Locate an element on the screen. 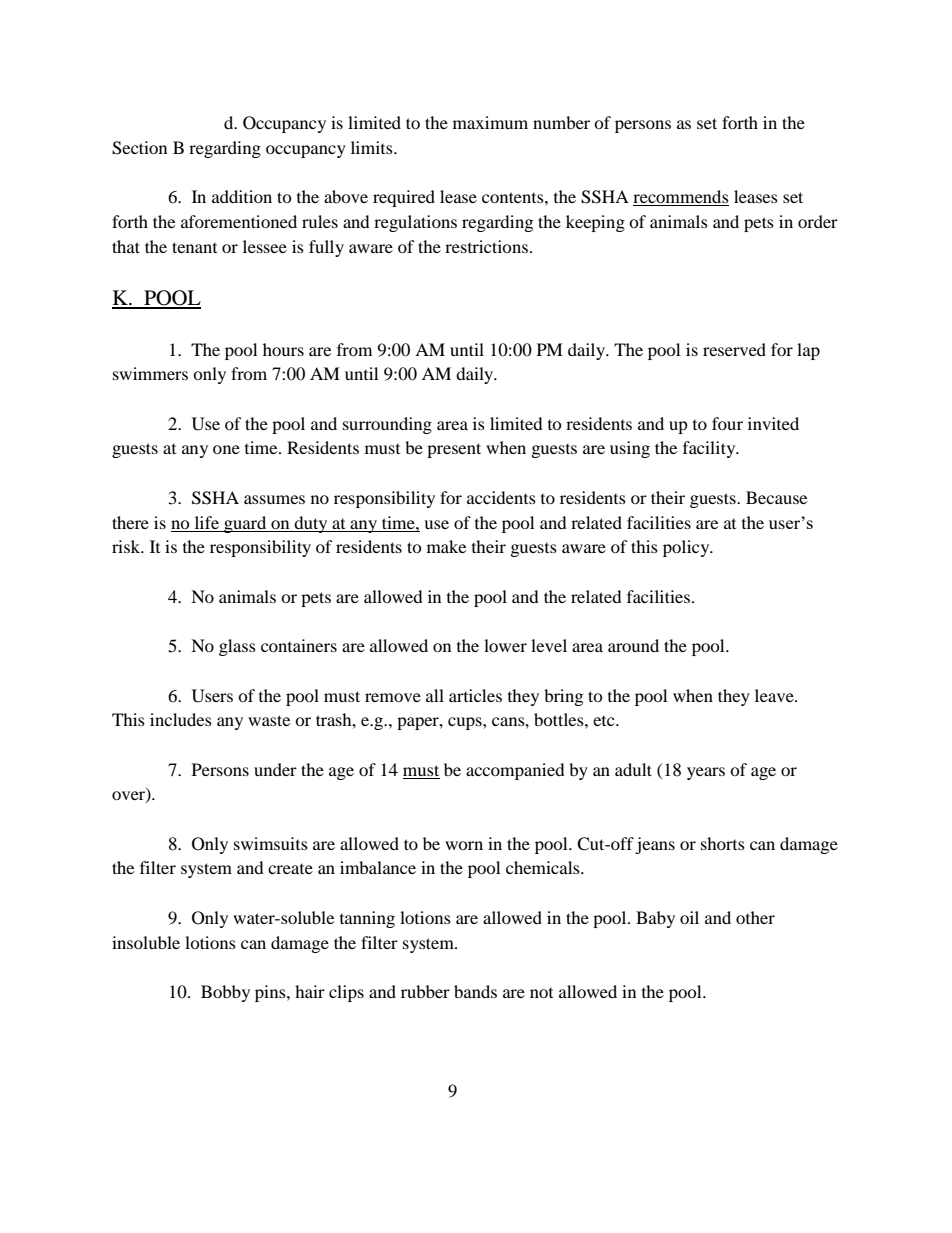 Image resolution: width=952 pixels, height=1233 pixels. Section is located at coordinates (139, 148).
